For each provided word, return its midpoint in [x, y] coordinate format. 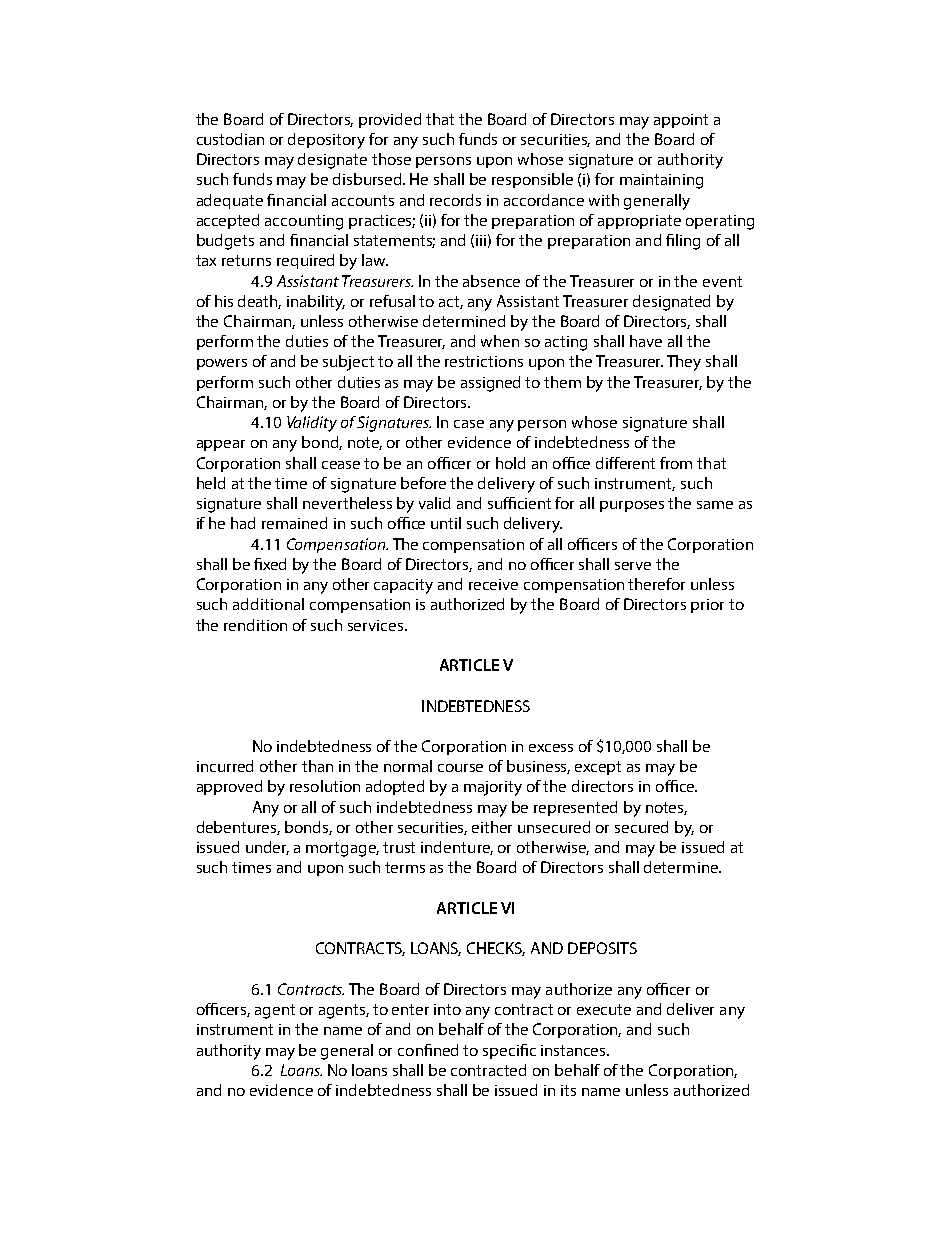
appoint [681, 121]
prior [707, 606]
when [500, 341]
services [377, 625]
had [243, 523]
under [267, 848]
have [646, 341]
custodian [230, 139]
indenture [457, 848]
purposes [632, 506]
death [259, 302]
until [446, 523]
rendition [255, 625]
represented [575, 808]
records [455, 200]
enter [410, 1009]
